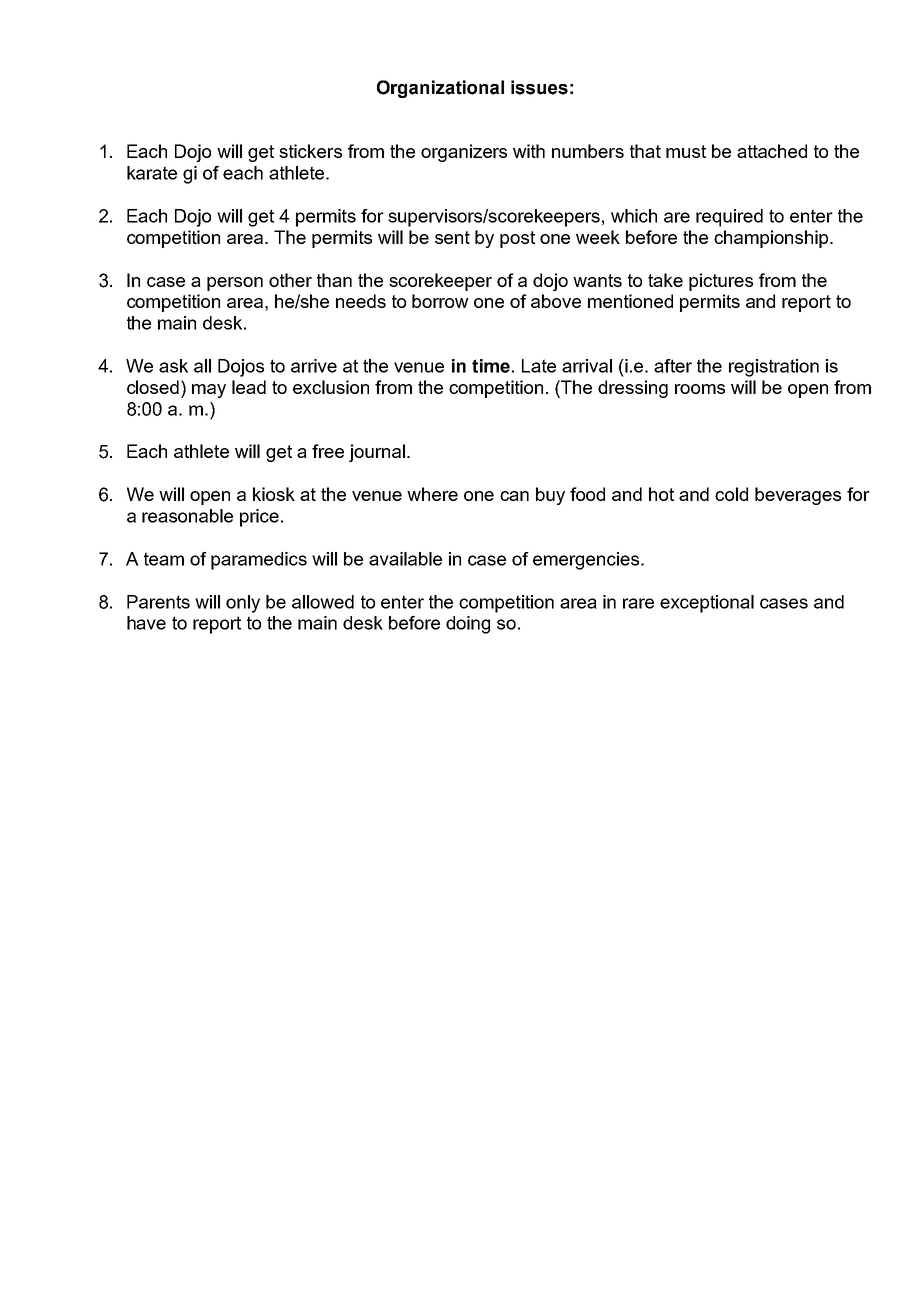  Describe the element at coordinates (440, 89) in the image. I see `Organizational` at that location.
